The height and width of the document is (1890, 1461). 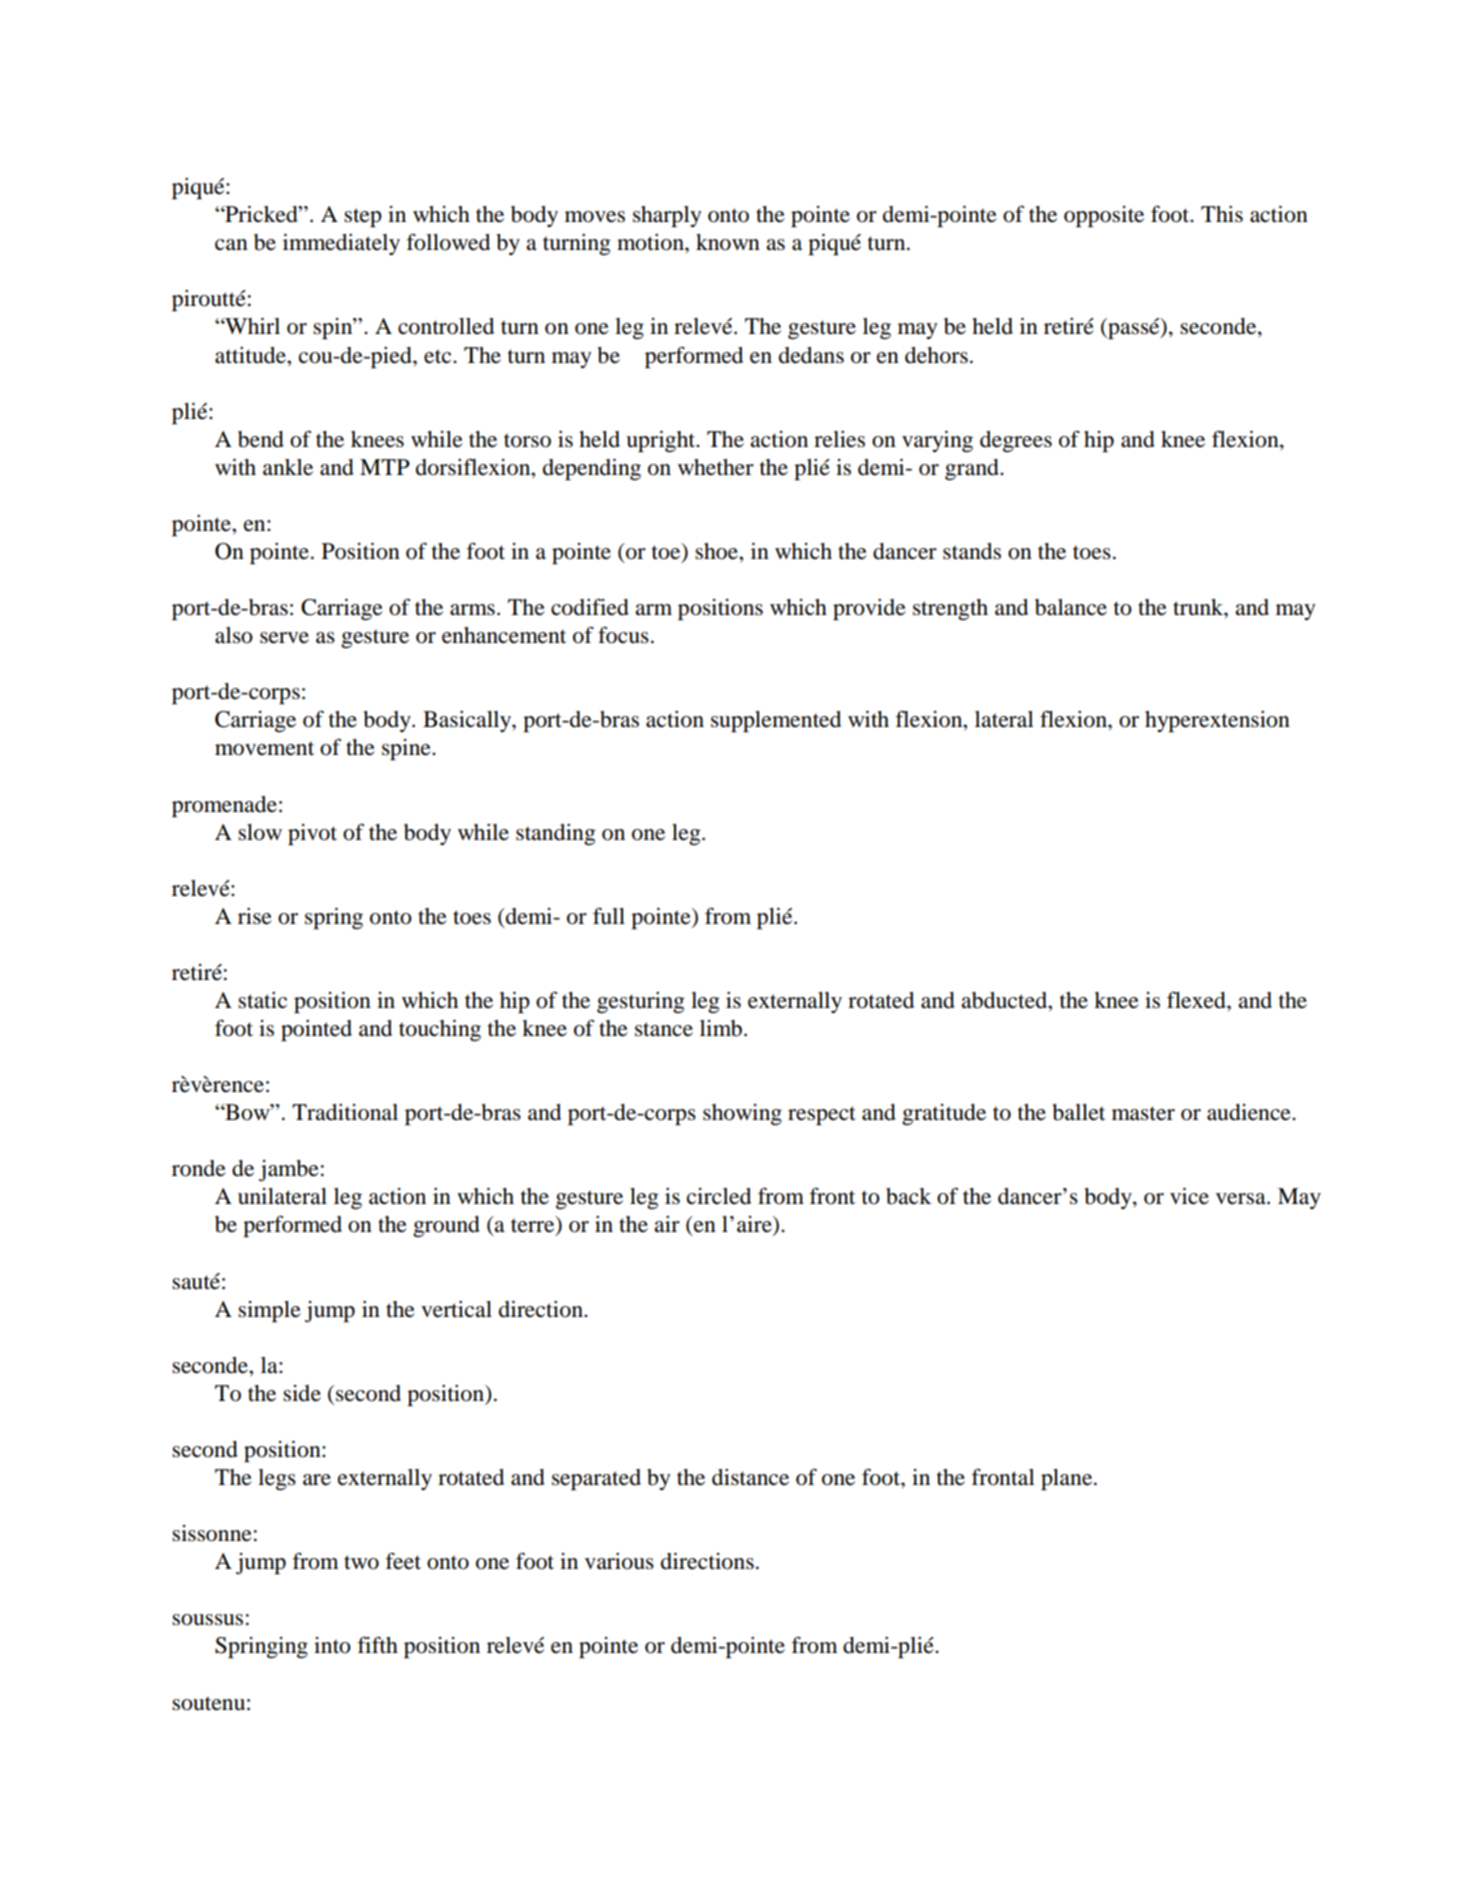 I want to click on shoe, so click(x=717, y=551).
